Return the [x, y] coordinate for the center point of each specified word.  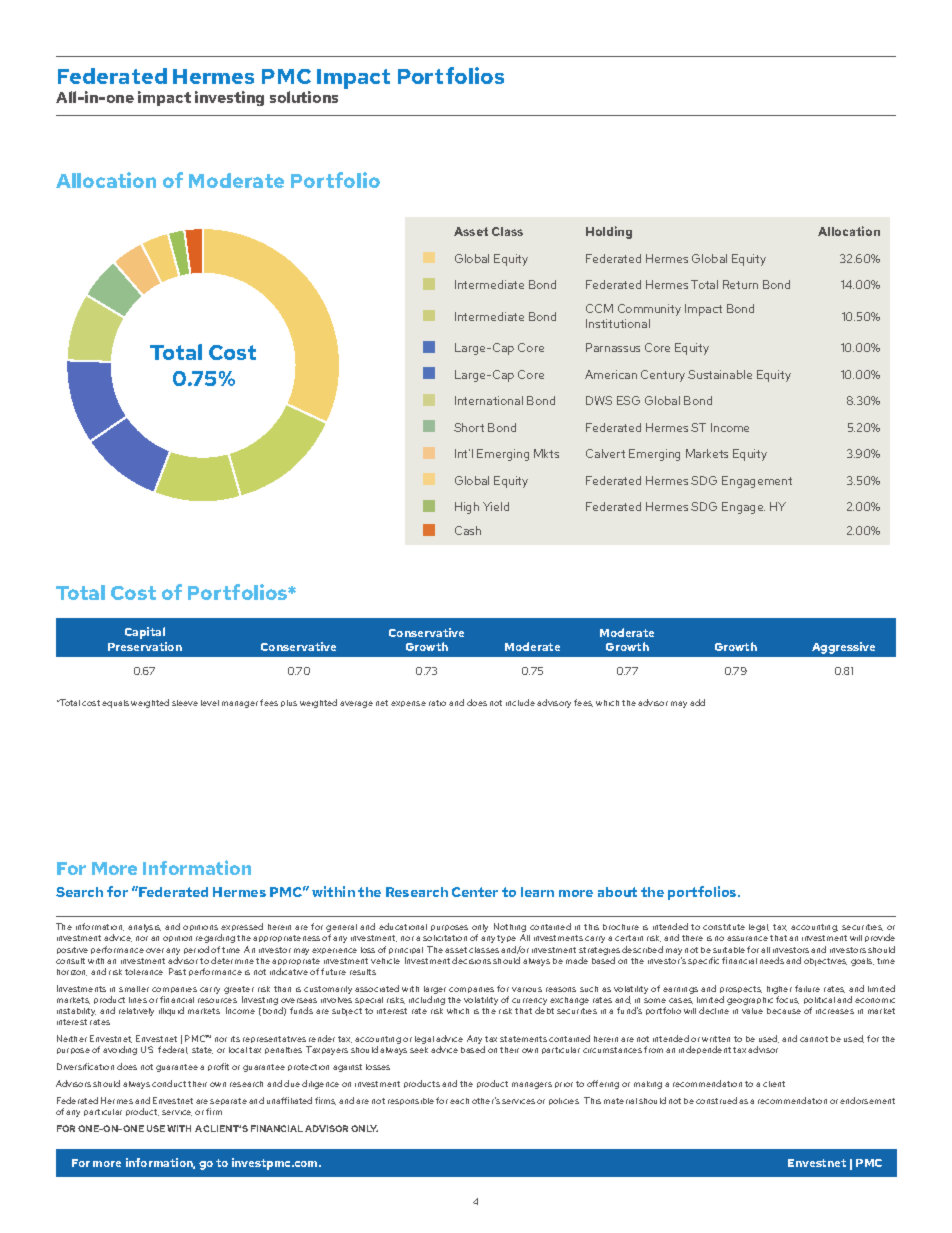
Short [469, 427]
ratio [437, 703]
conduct [169, 1083]
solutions [304, 97]
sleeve [185, 703]
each [459, 1101]
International [489, 400]
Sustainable [720, 374]
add [697, 702]
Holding [609, 232]
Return [740, 284]
